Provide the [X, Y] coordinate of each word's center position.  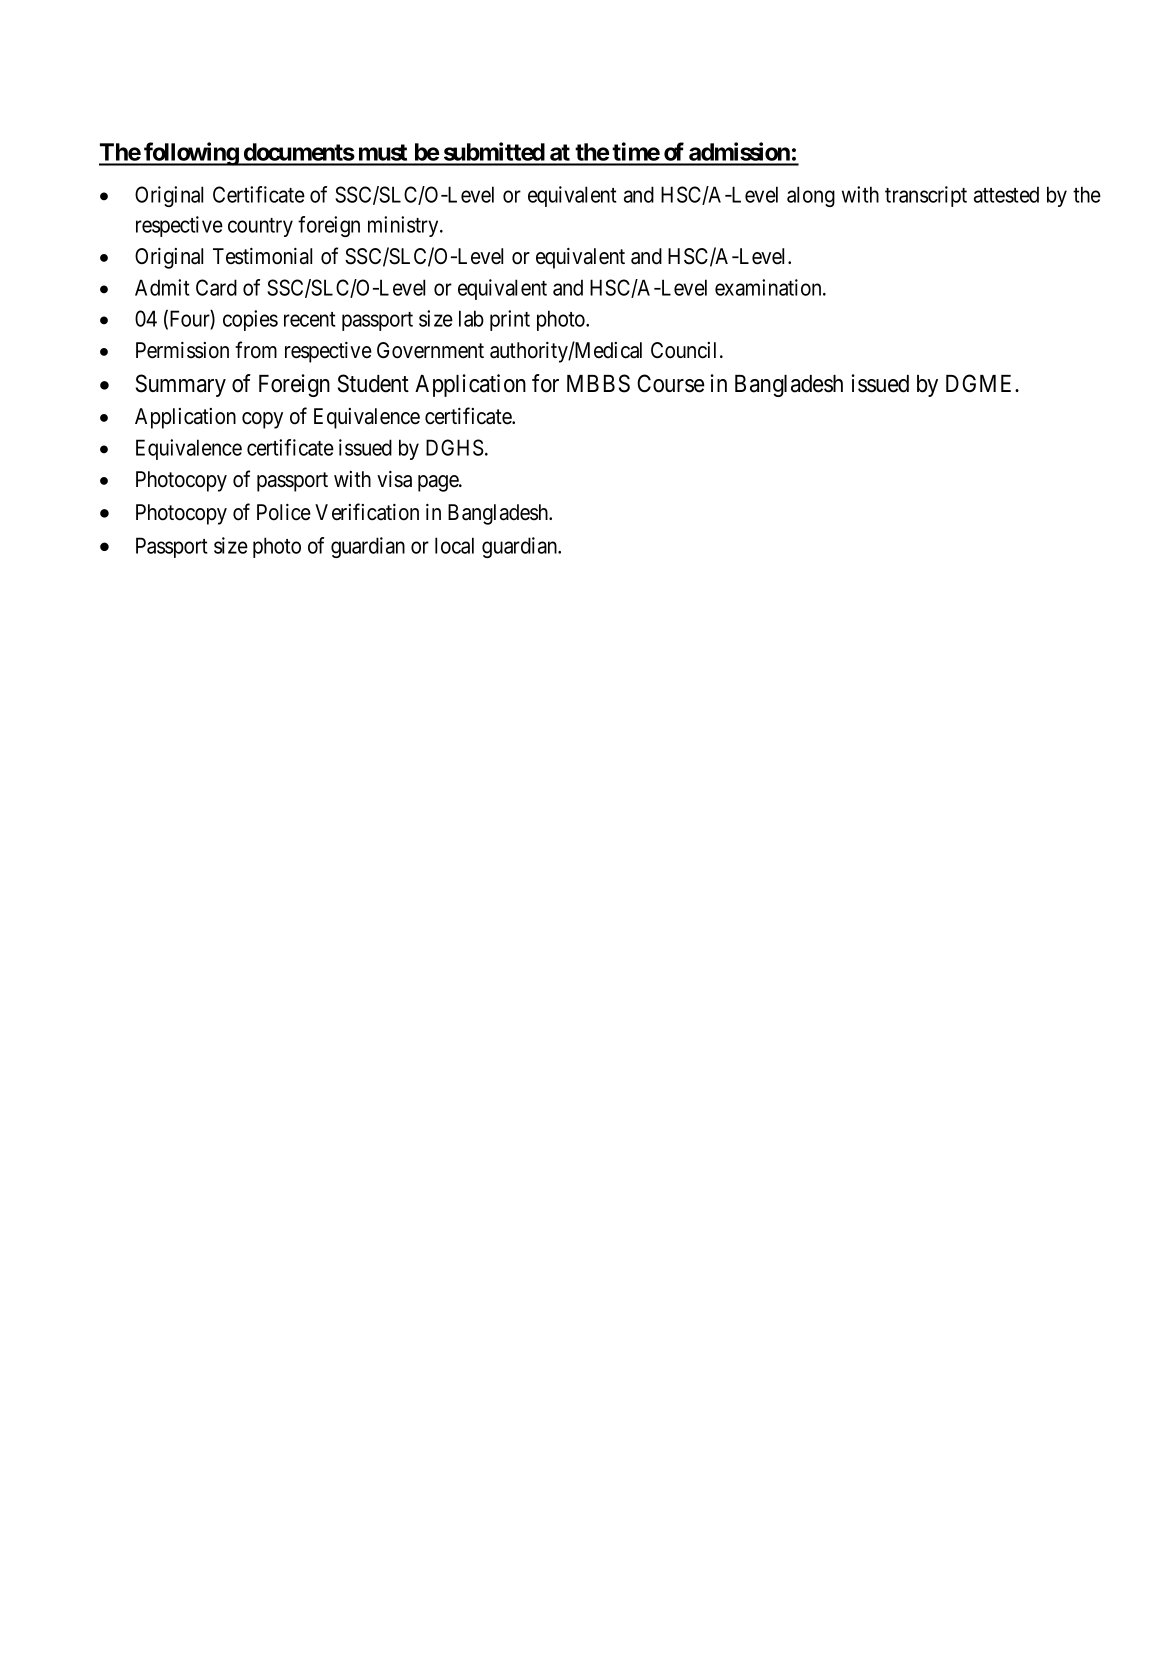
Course [670, 383]
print [510, 320]
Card [216, 287]
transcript [926, 196]
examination [769, 287]
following [191, 154]
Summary [181, 385]
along [811, 196]
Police [284, 512]
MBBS [598, 383]
